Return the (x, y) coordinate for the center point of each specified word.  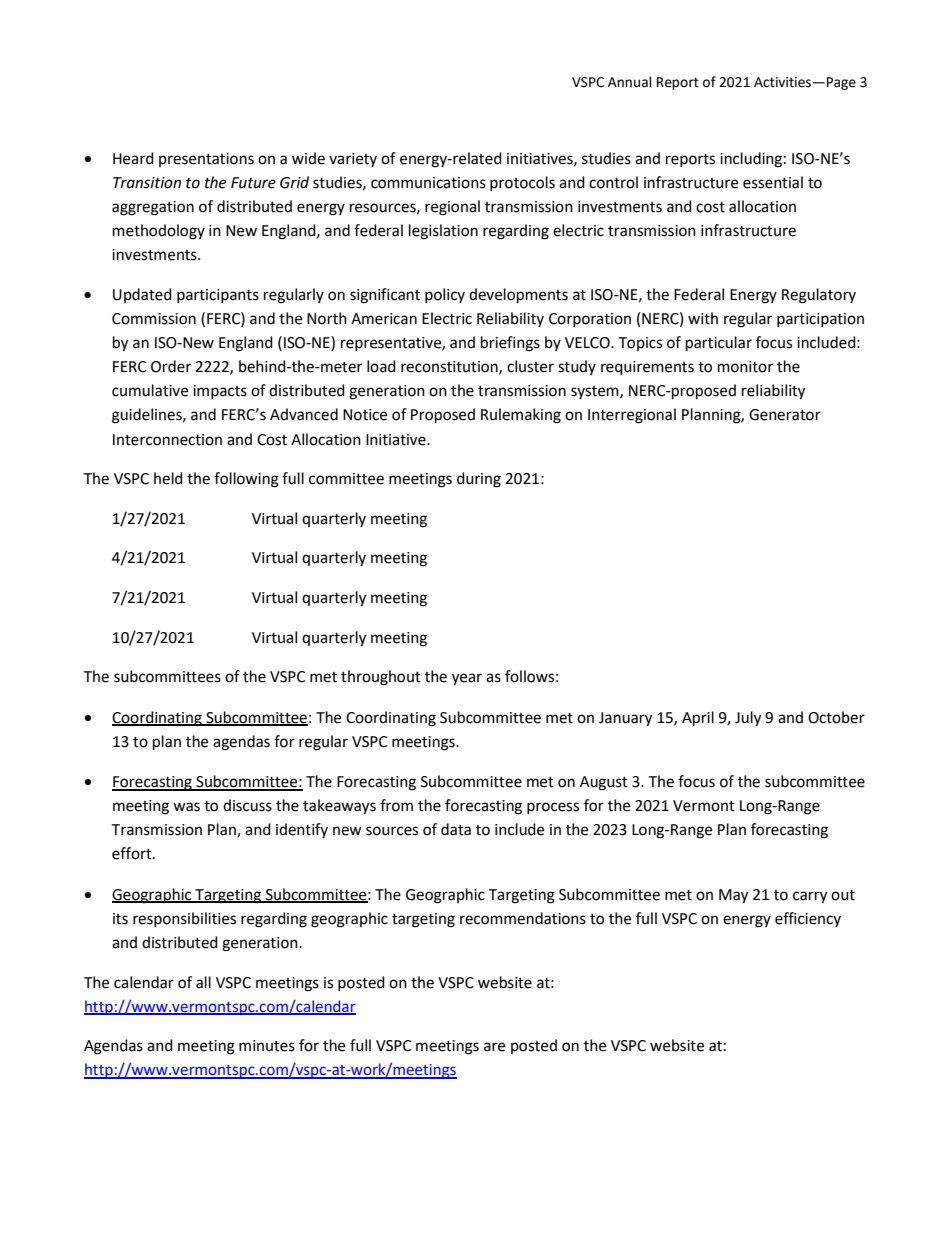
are (494, 1047)
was (186, 807)
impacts (220, 392)
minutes (267, 1046)
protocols (522, 183)
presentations (206, 160)
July (748, 719)
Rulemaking (521, 416)
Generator (785, 415)
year (467, 679)
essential (773, 182)
